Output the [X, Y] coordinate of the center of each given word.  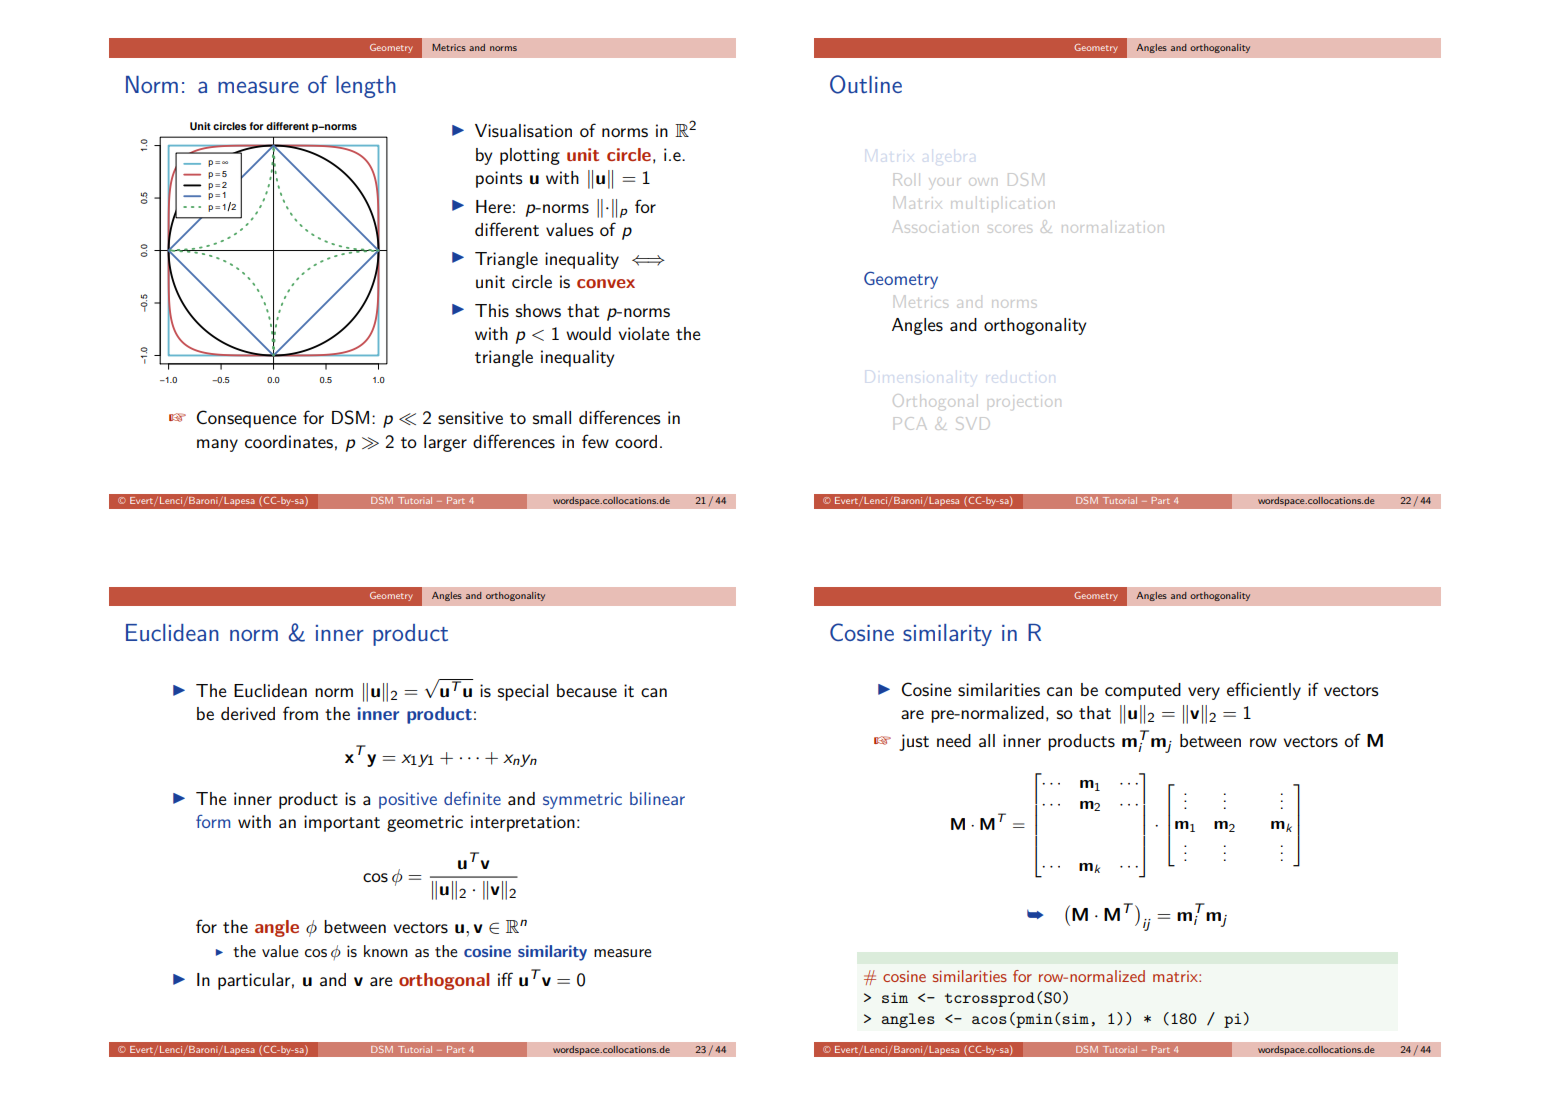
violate [644, 334]
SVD [970, 423]
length [366, 87]
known [386, 951]
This [492, 311]
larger [445, 443]
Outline [866, 84]
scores [1010, 229]
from [300, 713]
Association [936, 226]
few [595, 441]
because [587, 690]
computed [1143, 691]
